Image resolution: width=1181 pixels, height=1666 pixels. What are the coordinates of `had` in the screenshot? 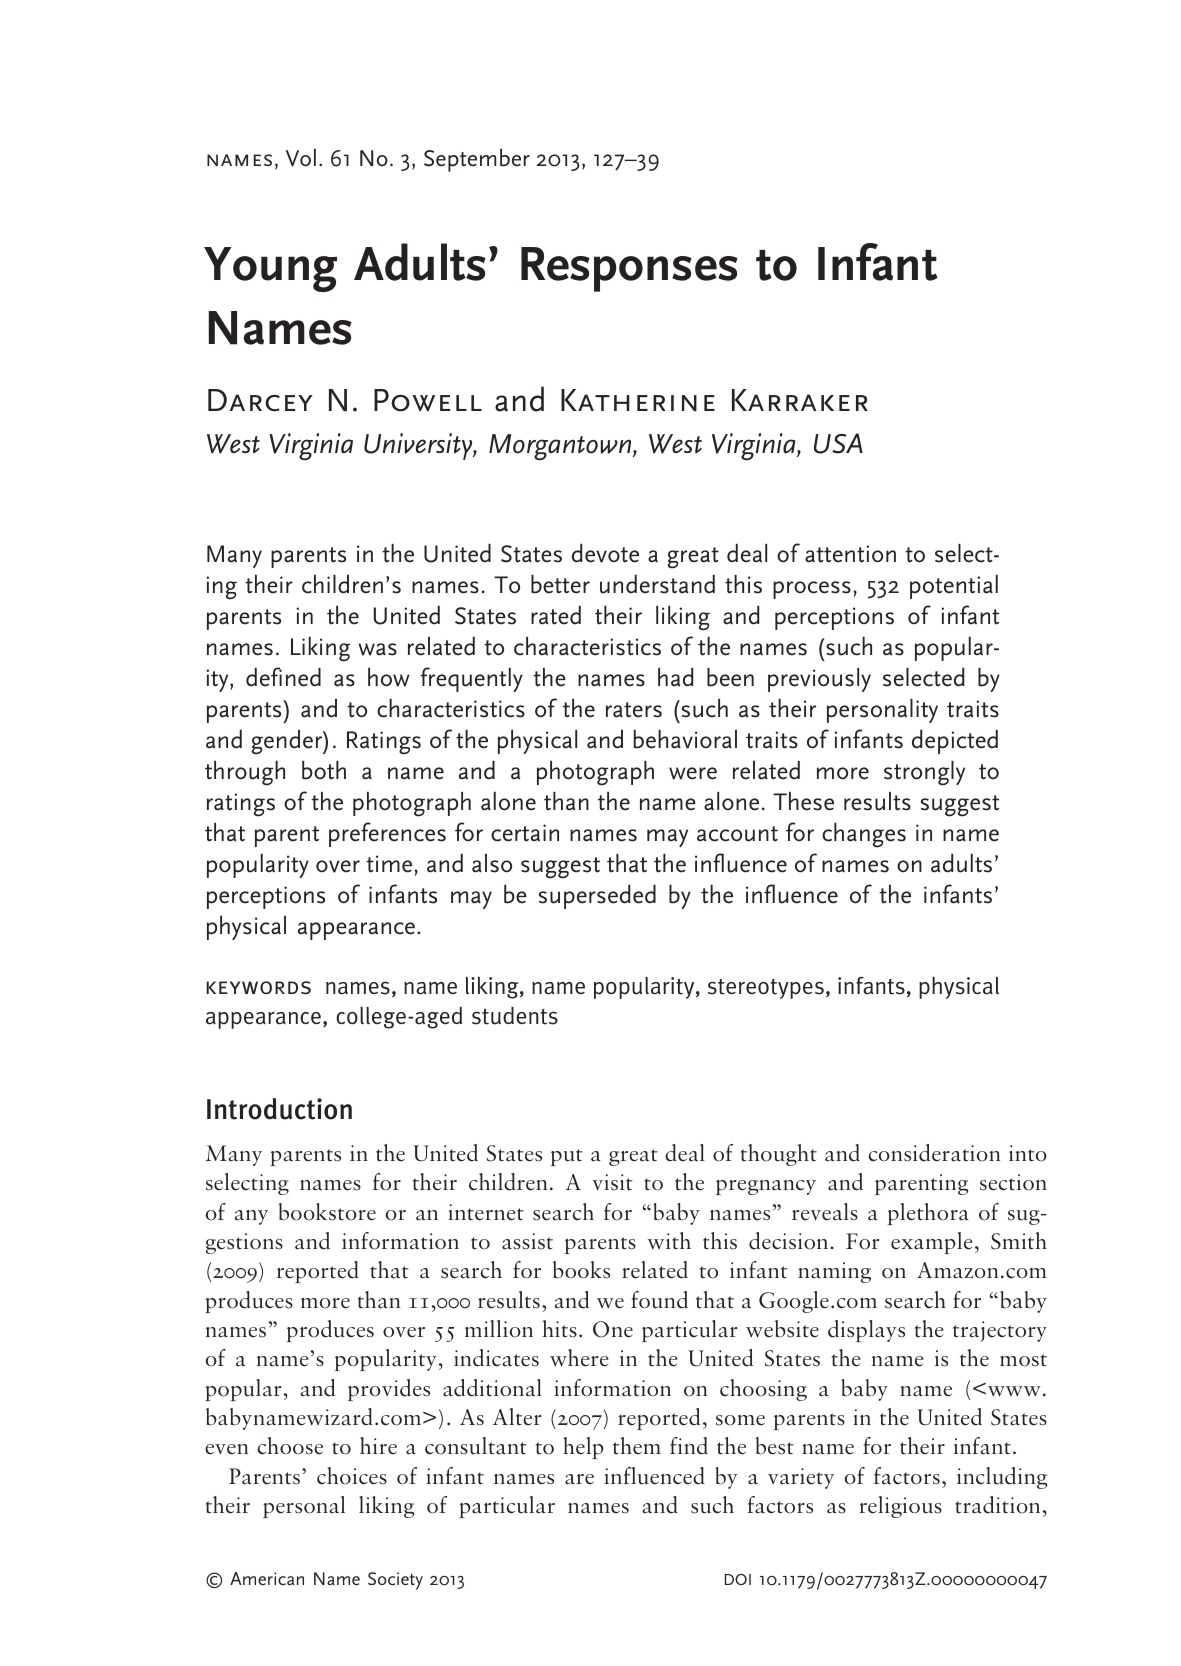 It's located at (675, 677).
